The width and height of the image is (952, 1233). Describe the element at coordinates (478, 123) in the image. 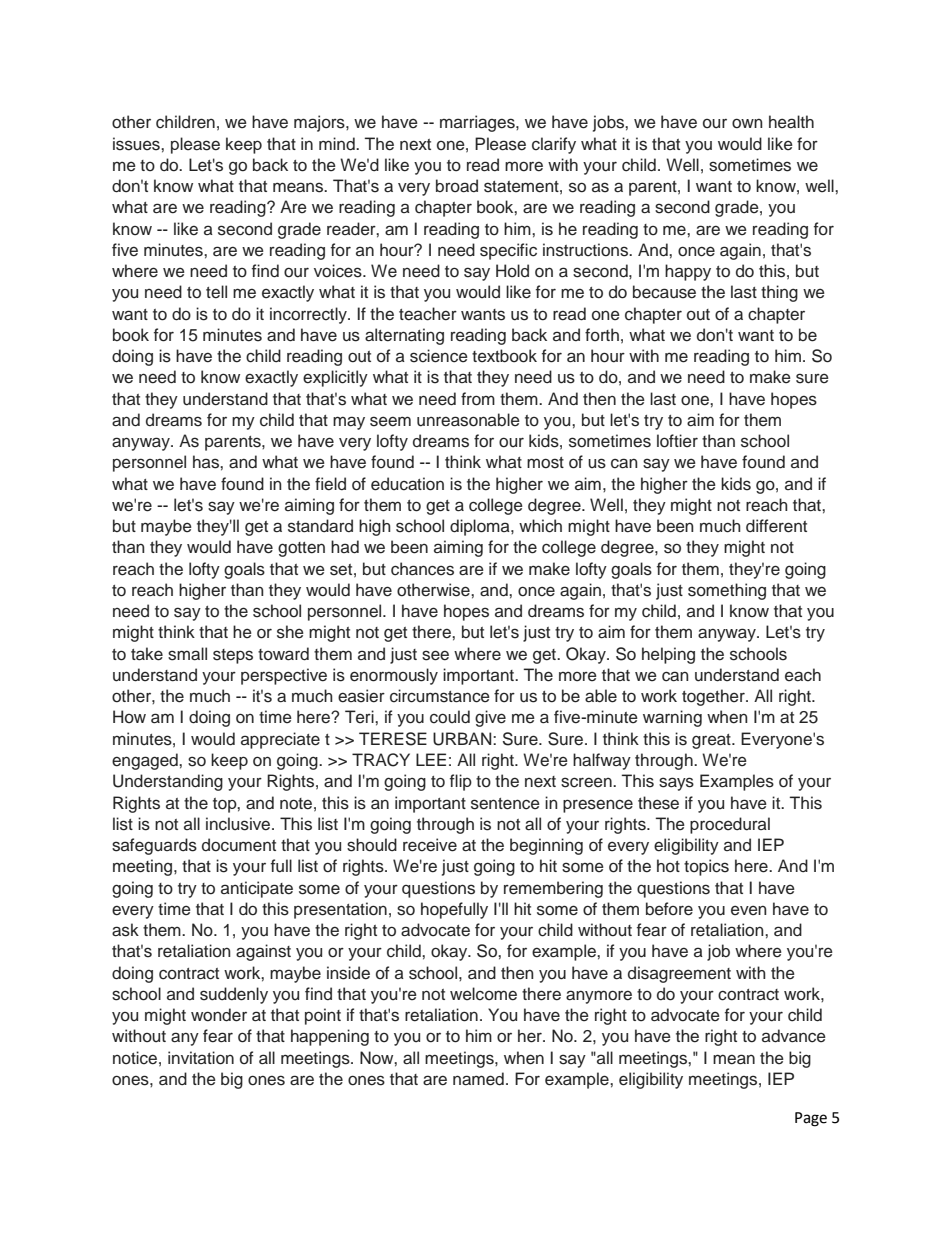

I see `marriages` at that location.
